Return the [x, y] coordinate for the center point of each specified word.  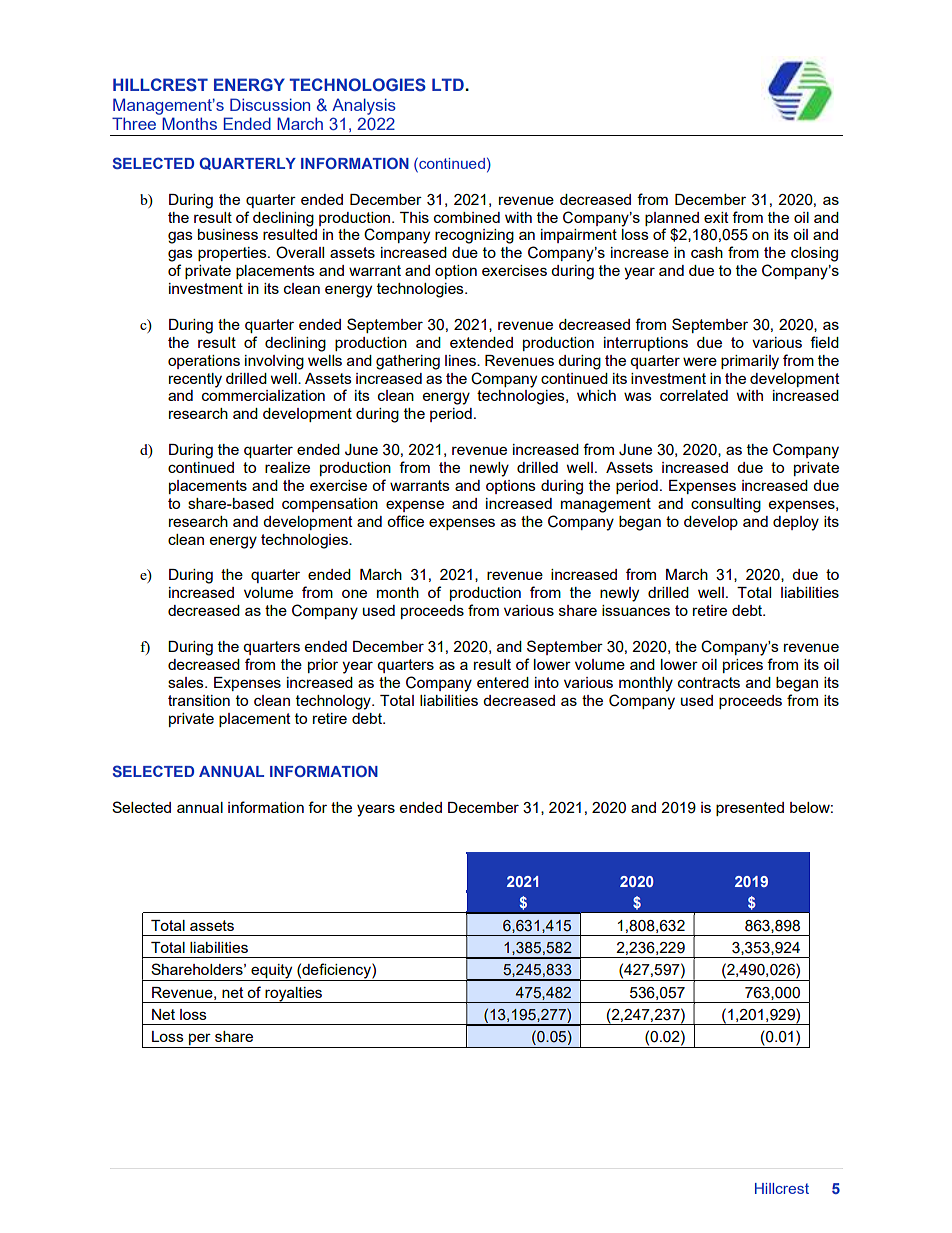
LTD [449, 84]
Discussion [270, 104]
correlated [694, 395]
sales [187, 682]
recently [195, 380]
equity [272, 972]
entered [503, 682]
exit [716, 217]
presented [750, 809]
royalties [294, 995]
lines [461, 360]
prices [743, 666]
